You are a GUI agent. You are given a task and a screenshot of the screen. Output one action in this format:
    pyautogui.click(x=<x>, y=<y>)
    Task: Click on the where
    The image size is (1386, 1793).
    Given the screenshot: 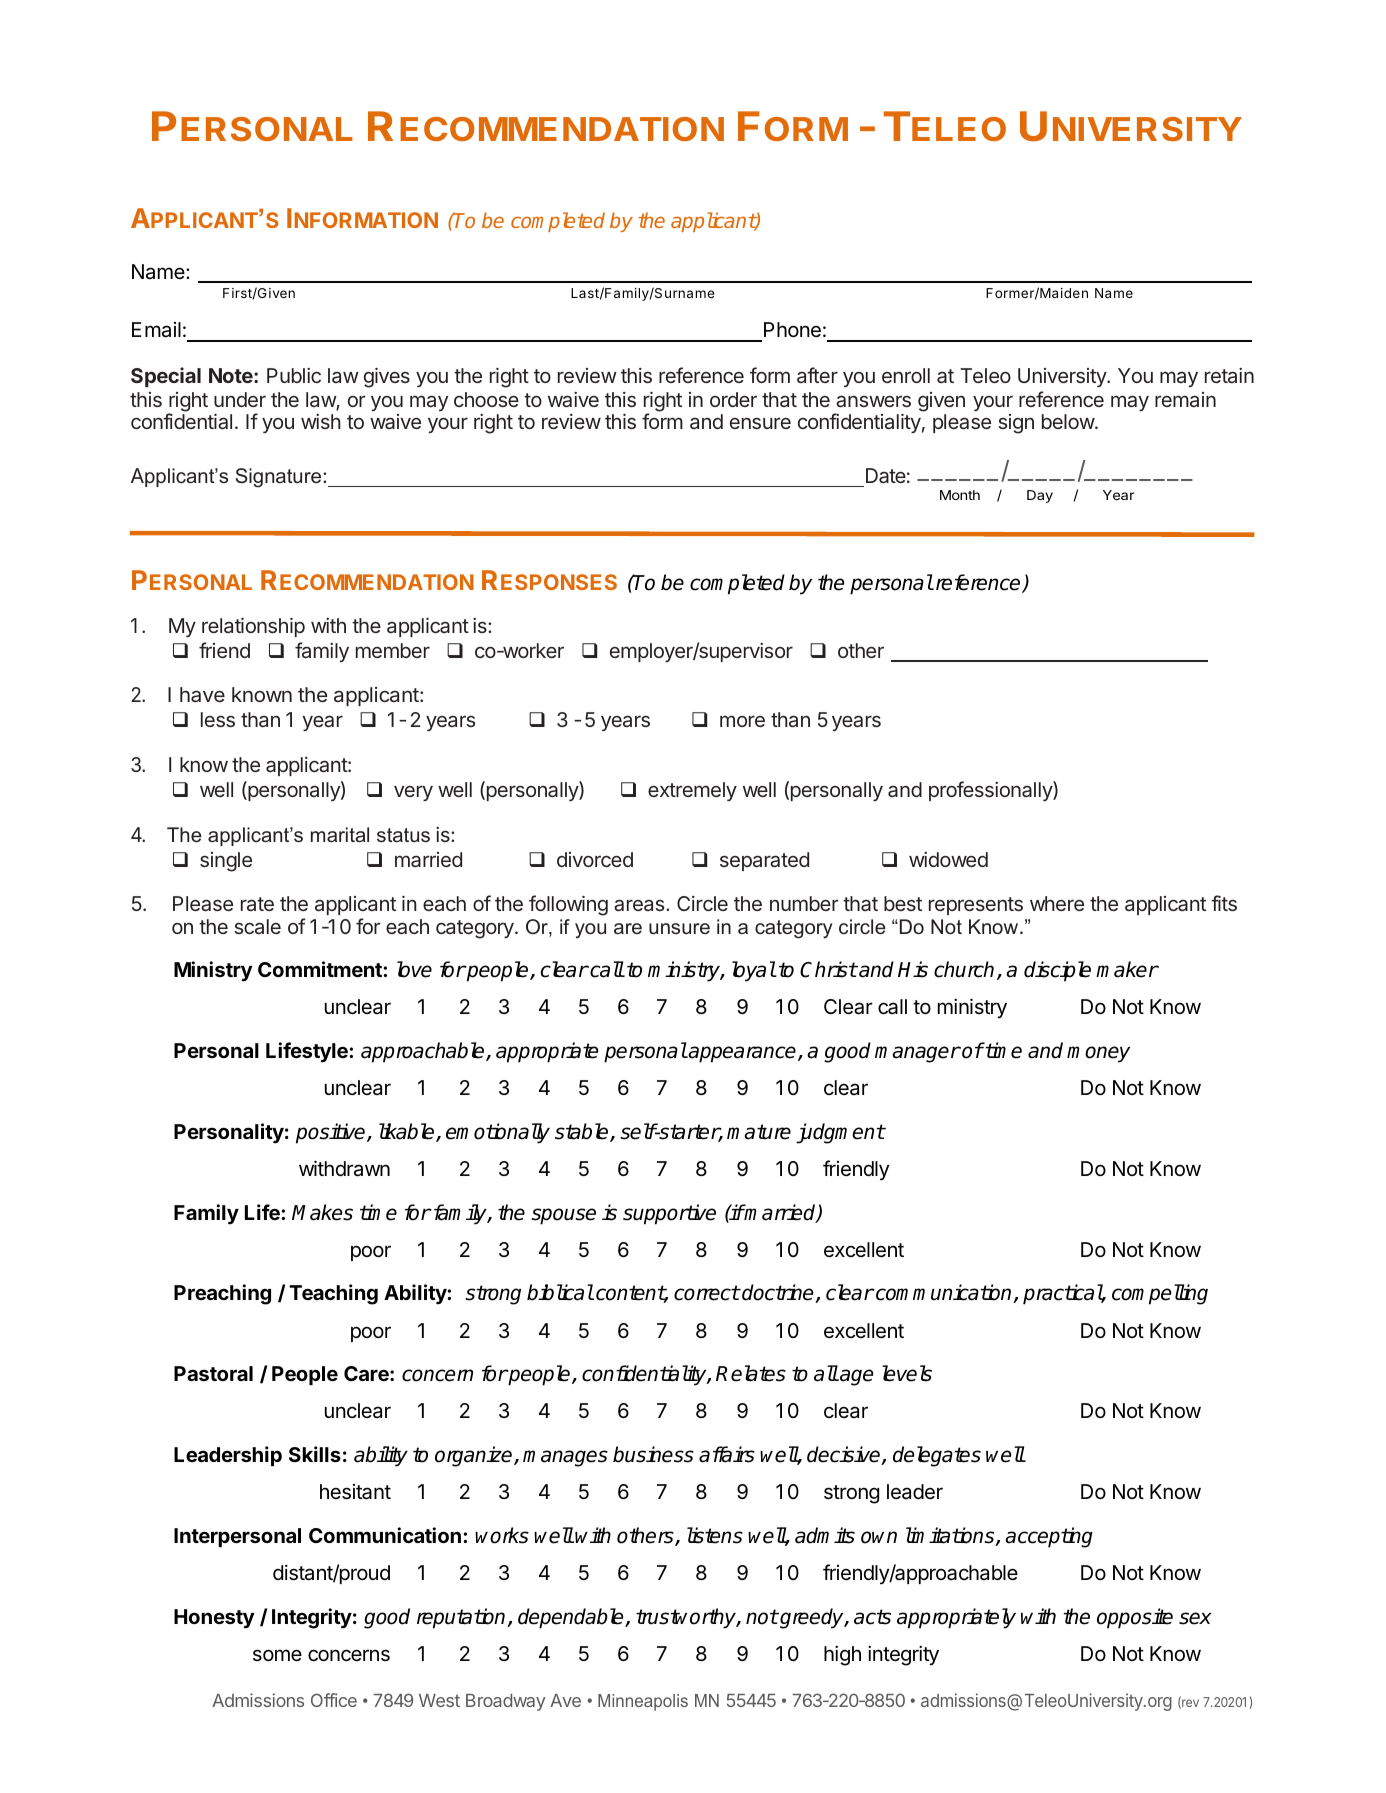 What is the action you would take?
    pyautogui.click(x=1057, y=903)
